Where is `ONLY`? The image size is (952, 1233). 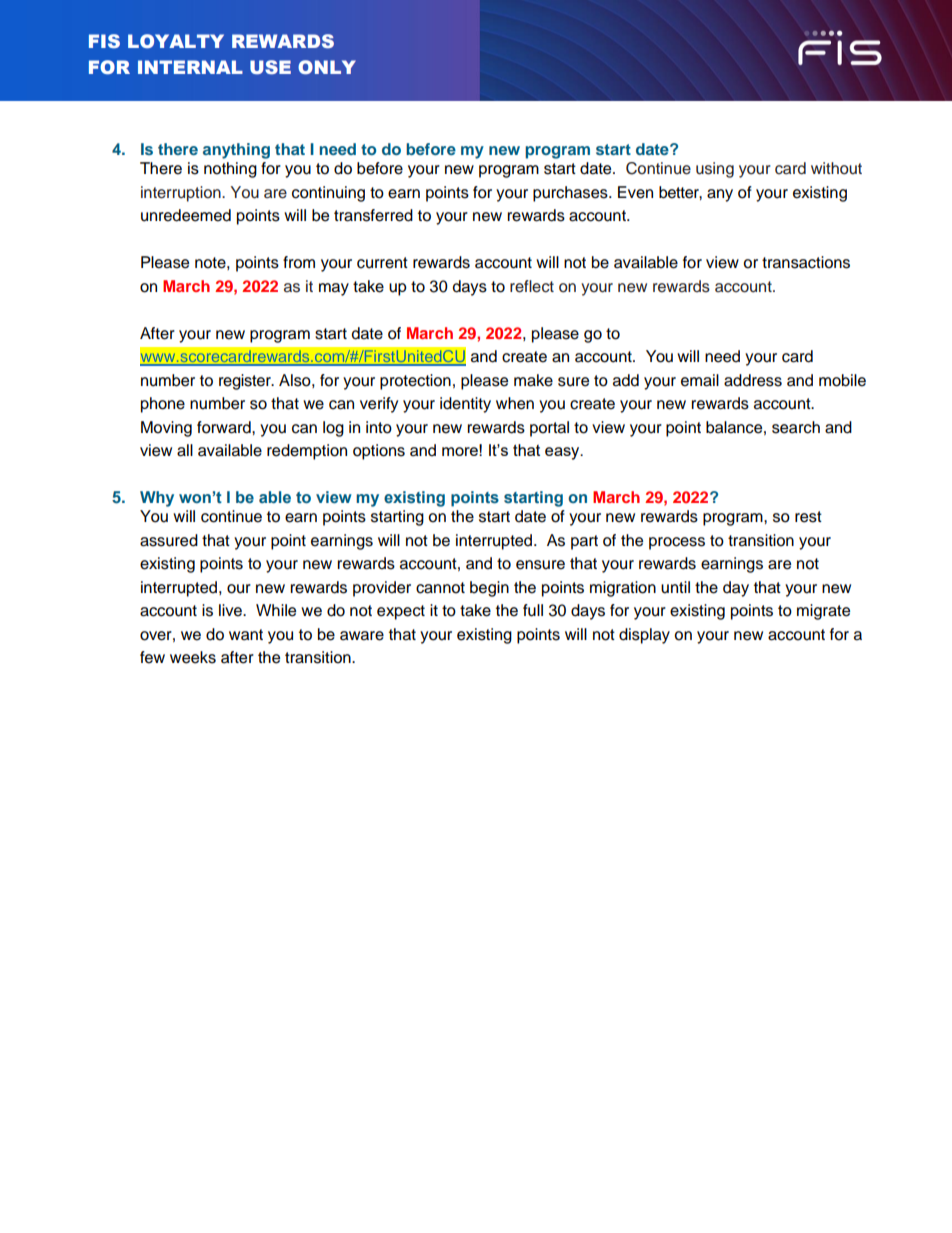
ONLY is located at coordinates (327, 67).
